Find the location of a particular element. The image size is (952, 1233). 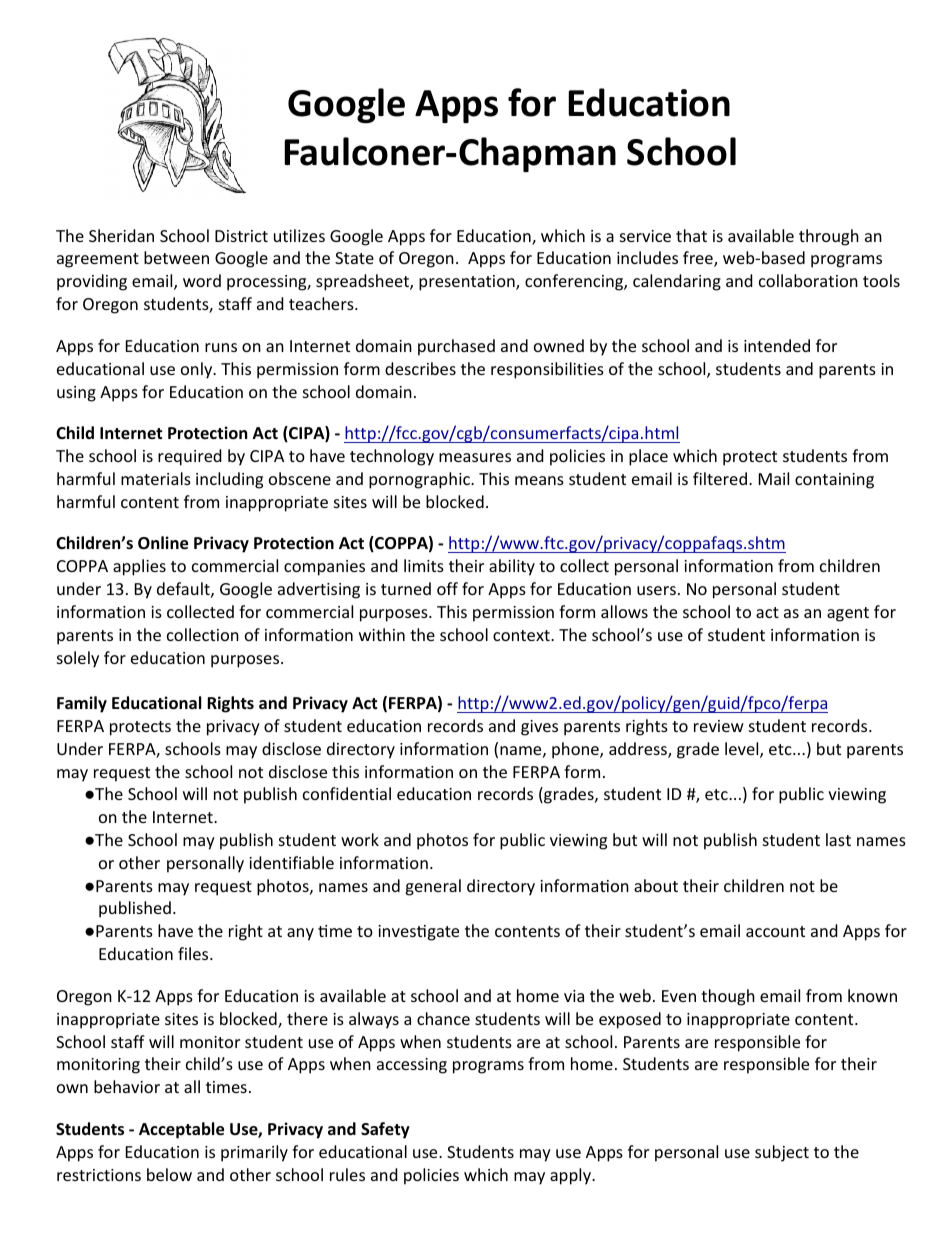

Online is located at coordinates (163, 543).
